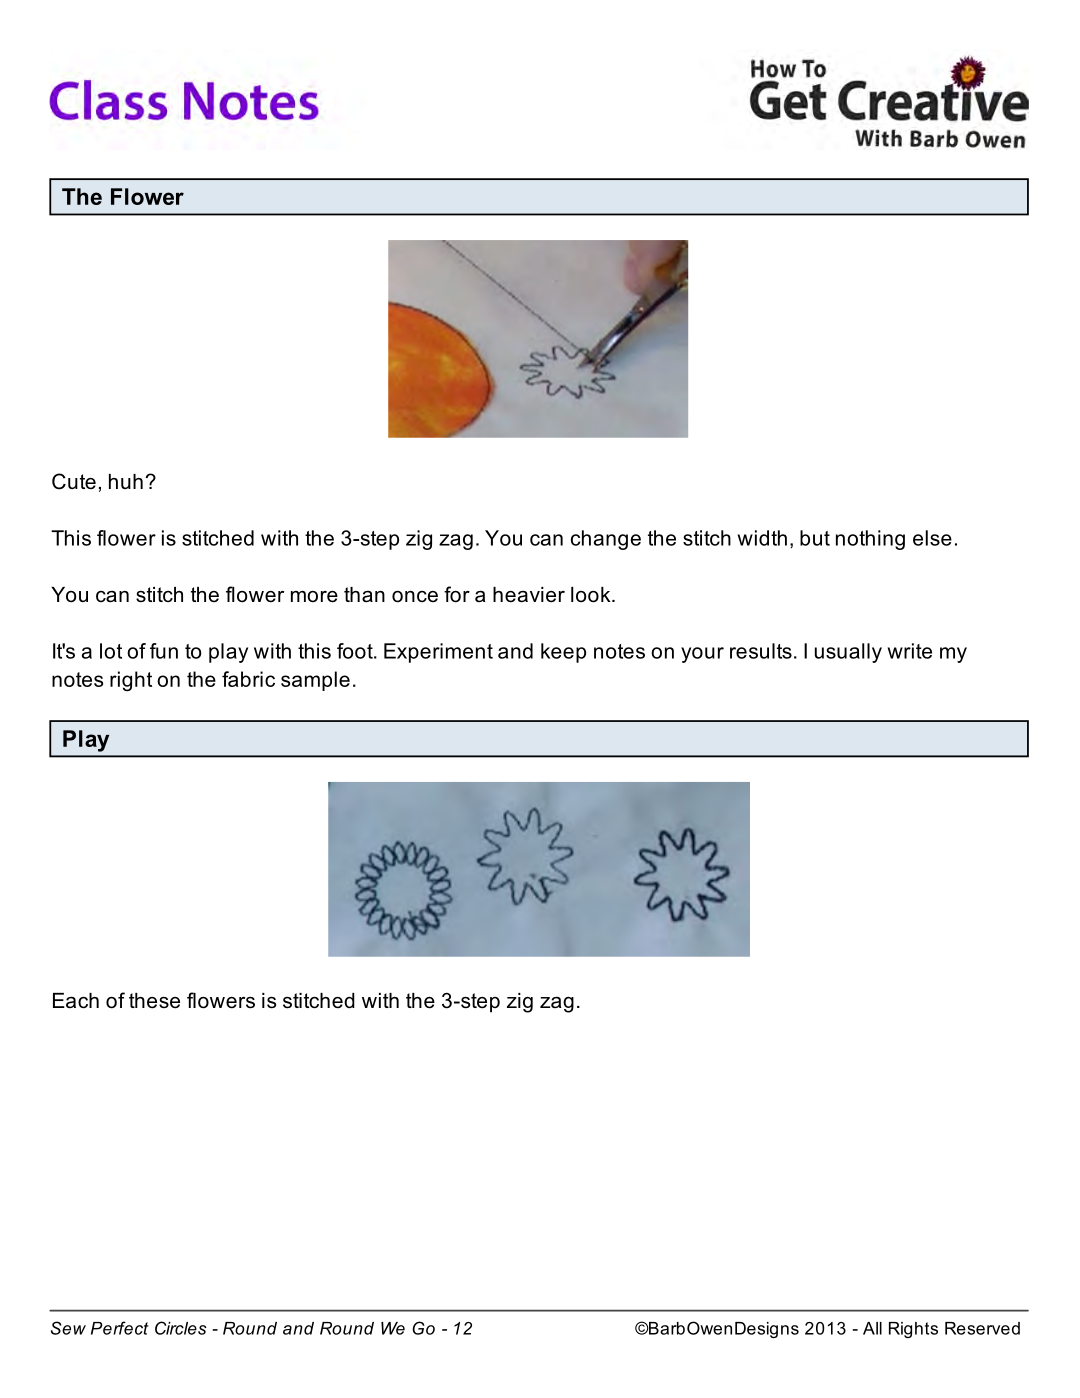 Image resolution: width=1080 pixels, height=1398 pixels. I want to click on nothing, so click(870, 540).
